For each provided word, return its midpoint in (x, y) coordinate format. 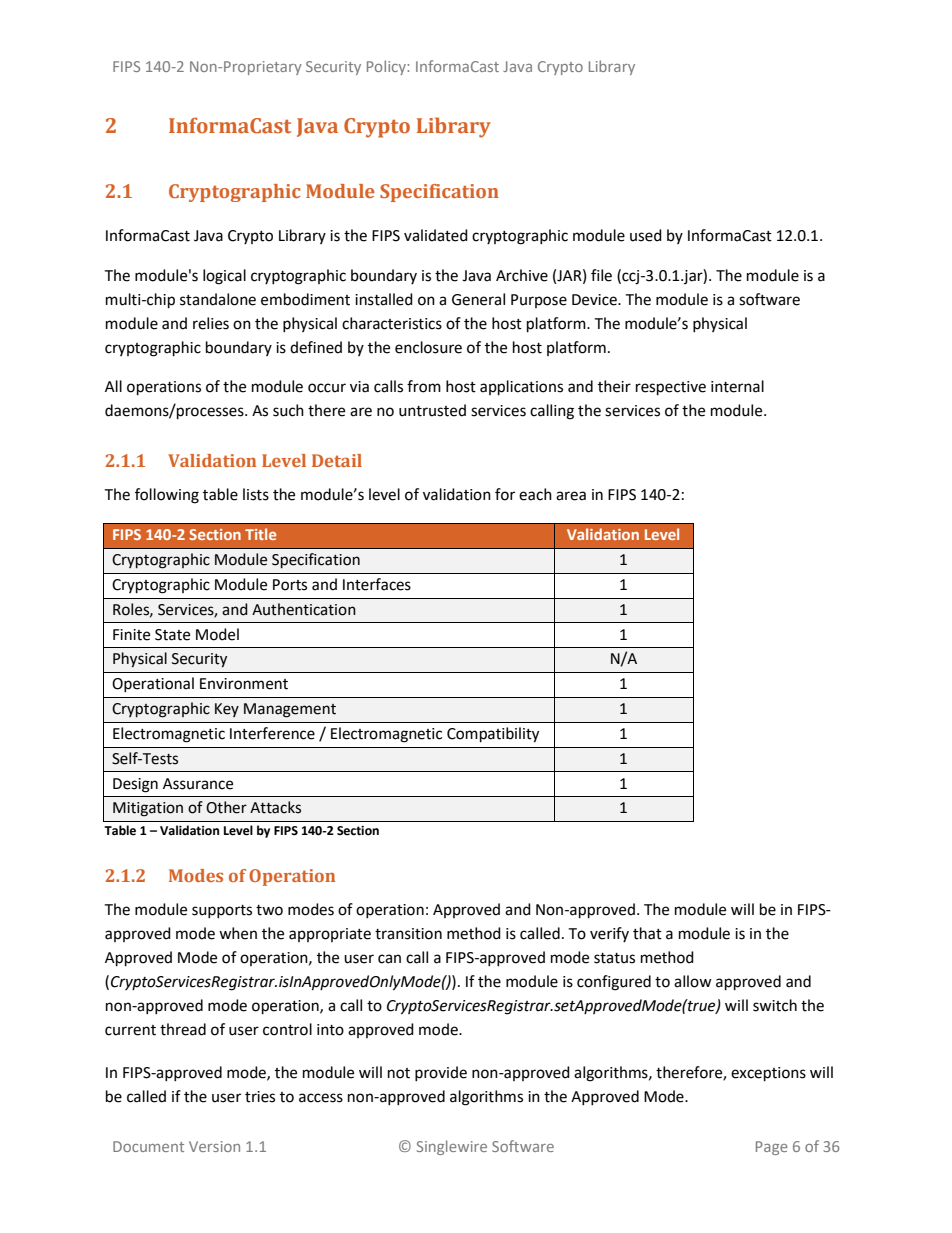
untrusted (432, 410)
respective (671, 388)
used (646, 235)
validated (436, 235)
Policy (387, 67)
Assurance (198, 784)
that (647, 933)
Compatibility (493, 735)
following (167, 496)
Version (214, 1146)
